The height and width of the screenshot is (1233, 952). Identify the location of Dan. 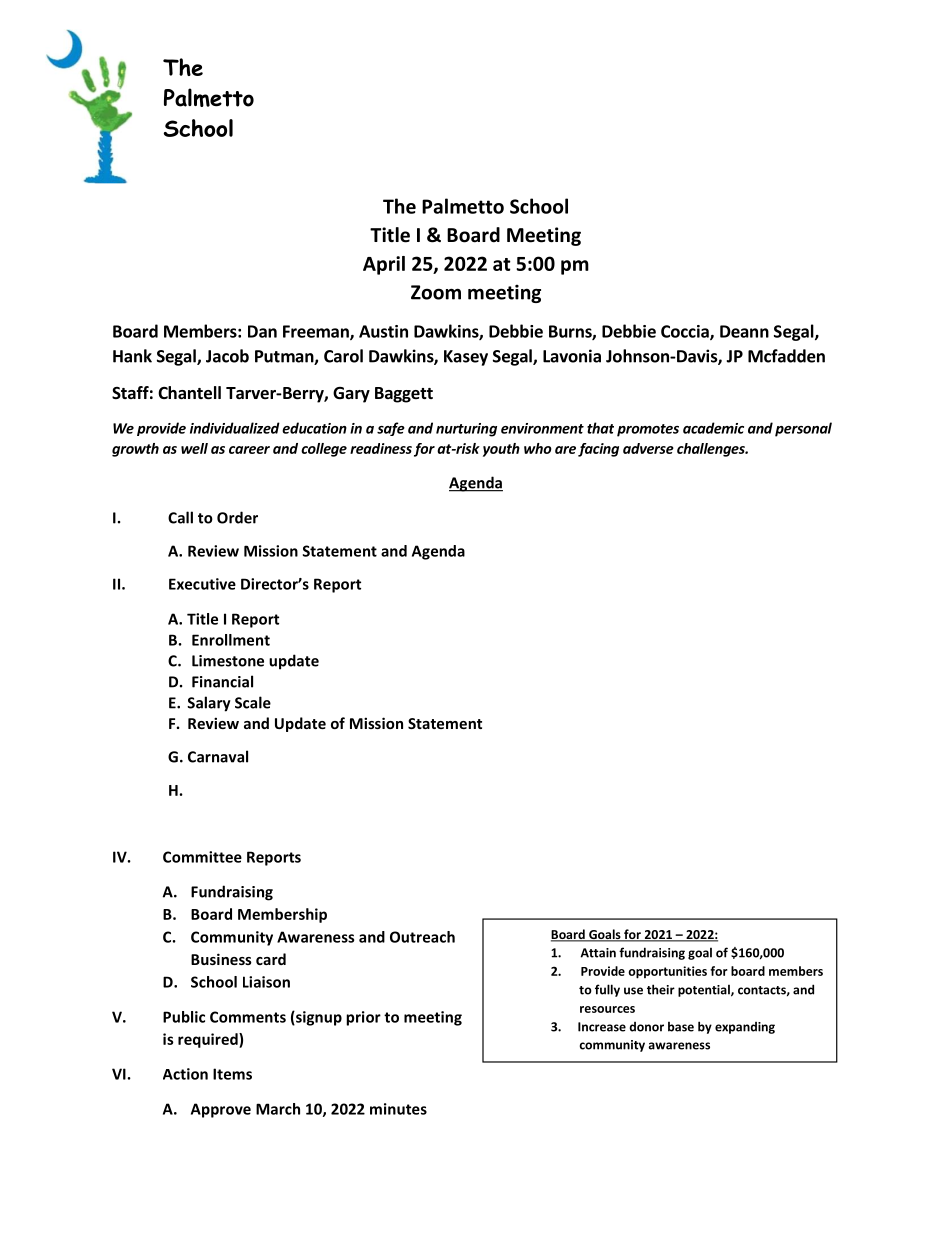
(262, 331).
